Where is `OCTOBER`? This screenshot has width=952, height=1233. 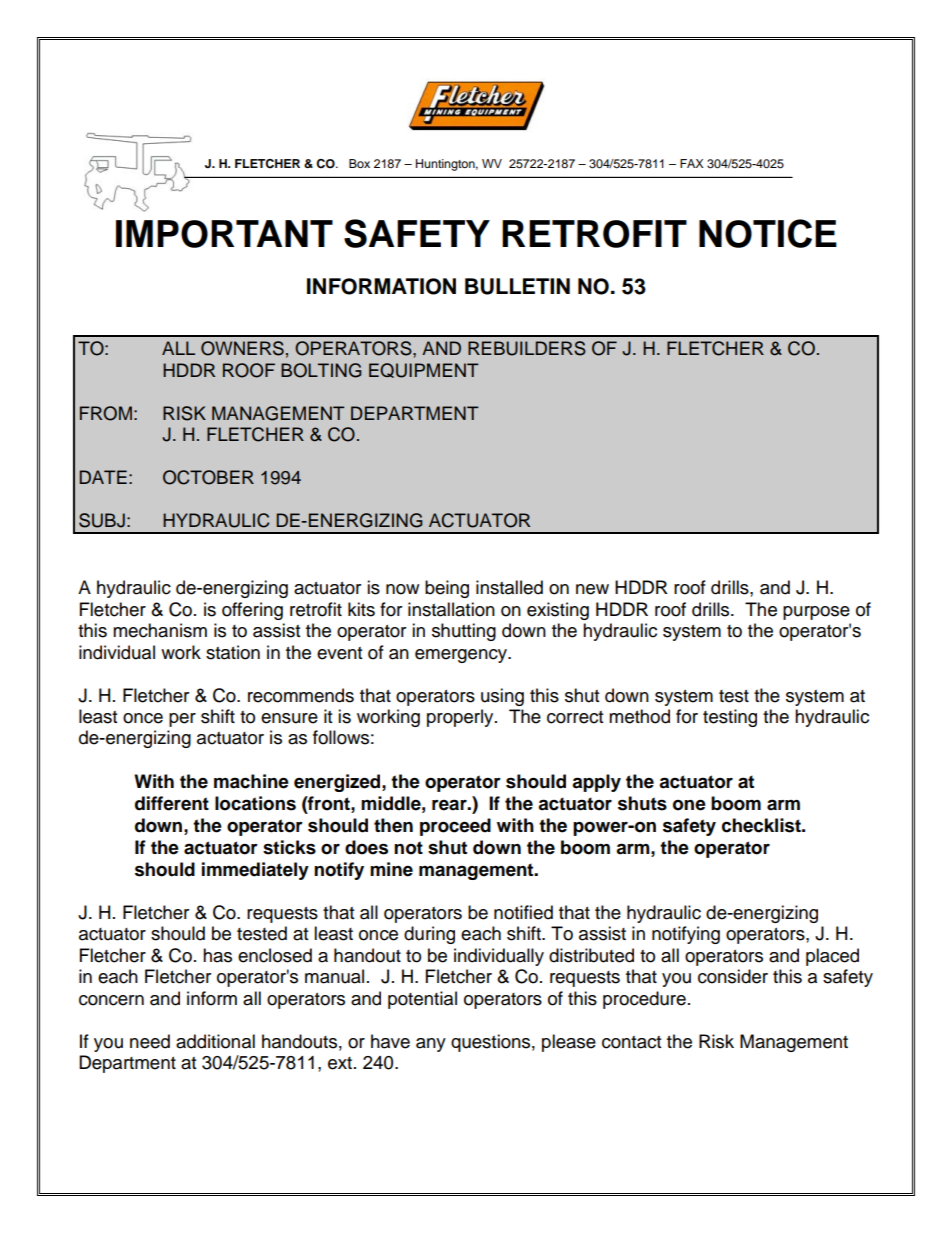
OCTOBER is located at coordinates (208, 477).
